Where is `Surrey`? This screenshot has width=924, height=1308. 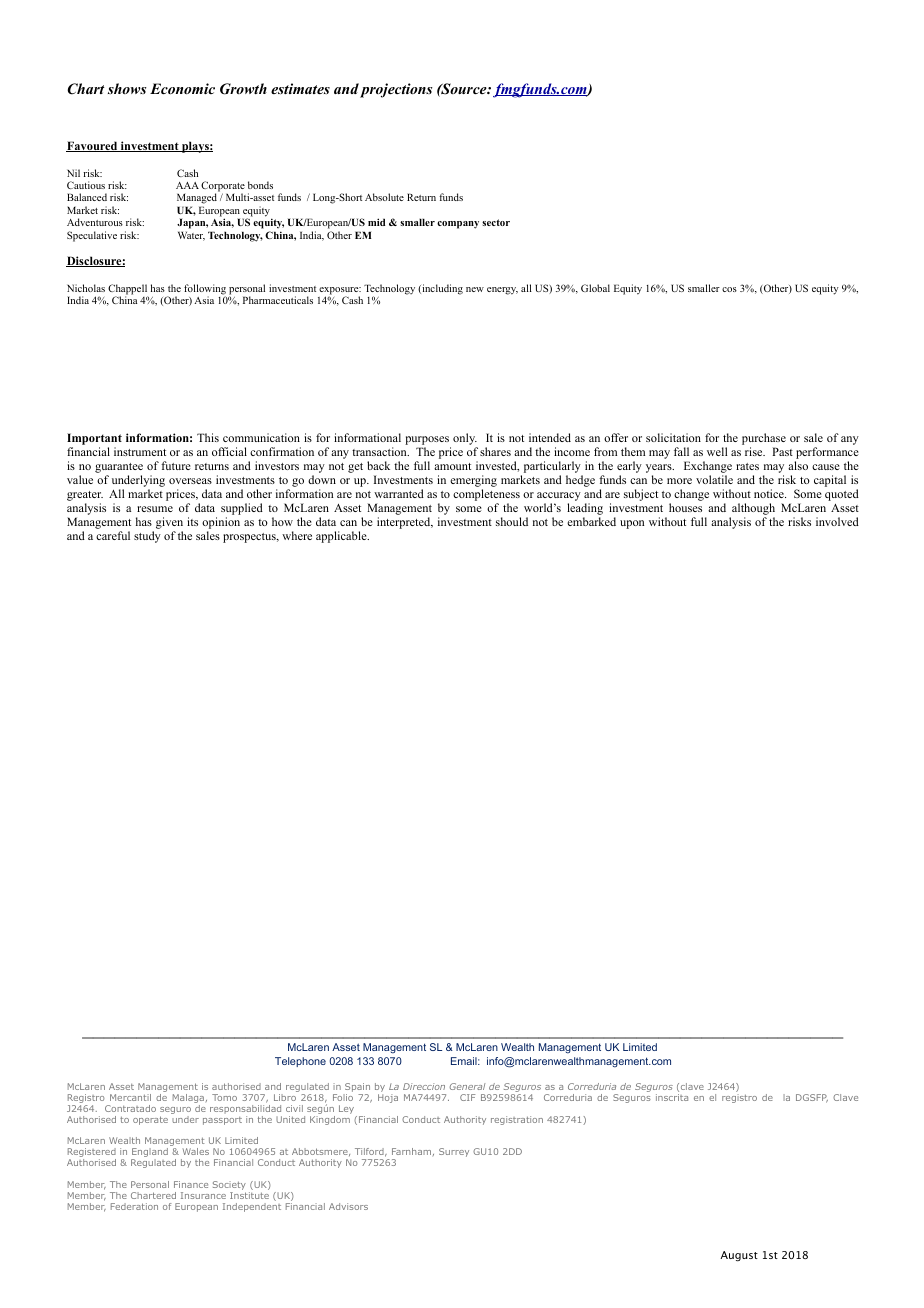 Surrey is located at coordinates (454, 1152).
